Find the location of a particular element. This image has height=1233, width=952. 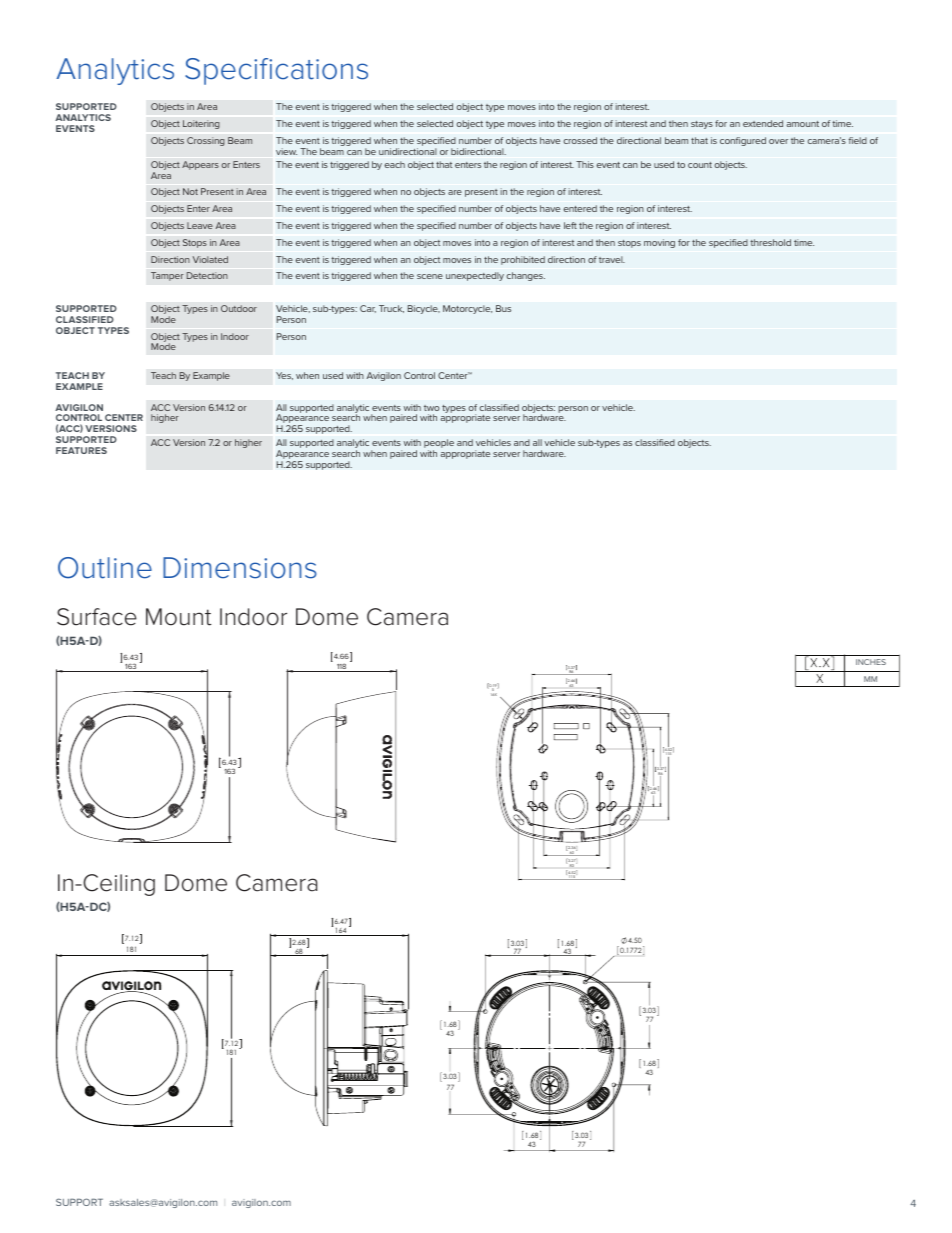

extended is located at coordinates (763, 123).
